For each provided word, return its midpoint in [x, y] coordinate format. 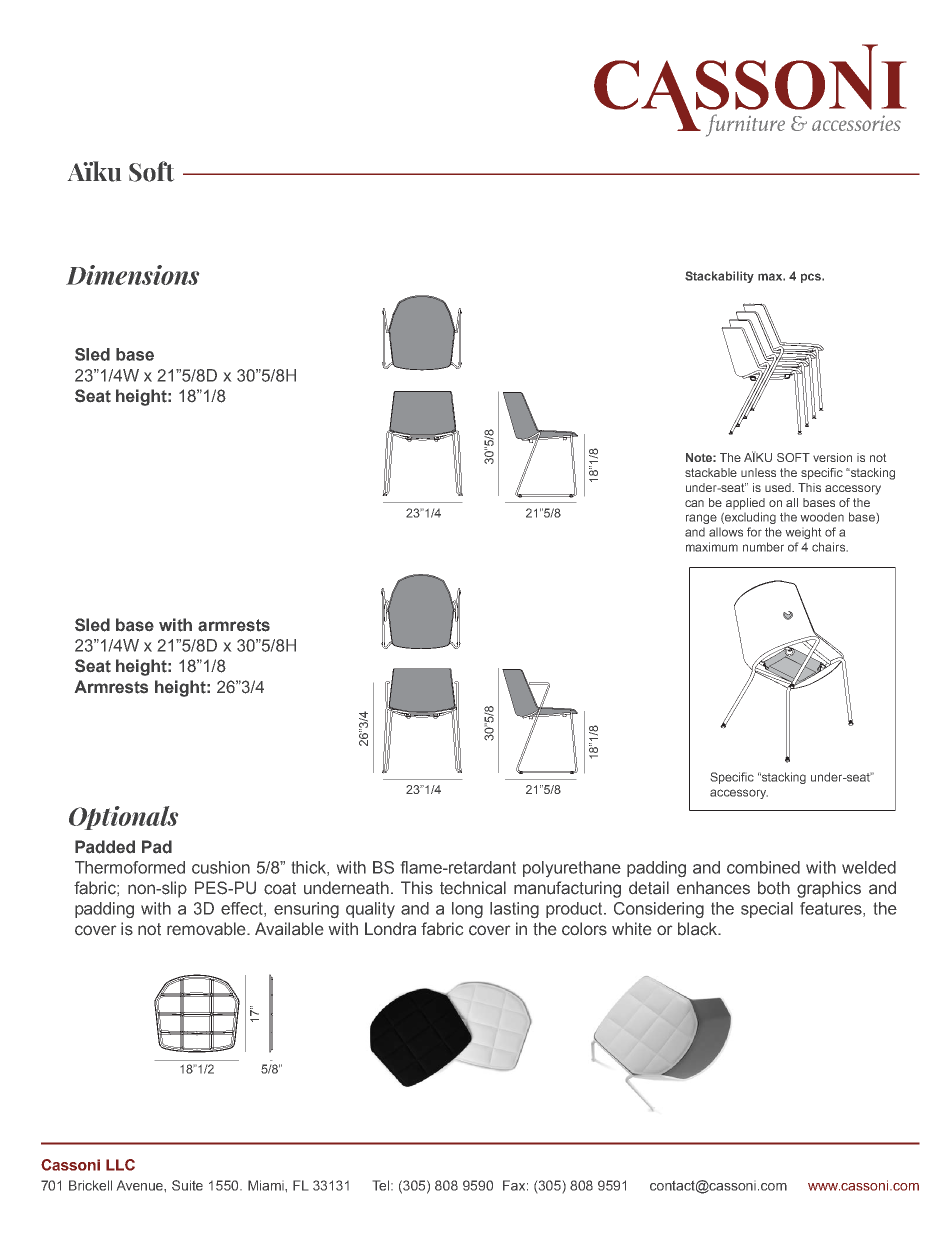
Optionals [123, 818]
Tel [382, 1185]
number [763, 547]
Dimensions [132, 275]
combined [763, 867]
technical [473, 888]
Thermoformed [130, 867]
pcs [812, 278]
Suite [187, 1185]
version [832, 457]
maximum [712, 547]
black [698, 929]
